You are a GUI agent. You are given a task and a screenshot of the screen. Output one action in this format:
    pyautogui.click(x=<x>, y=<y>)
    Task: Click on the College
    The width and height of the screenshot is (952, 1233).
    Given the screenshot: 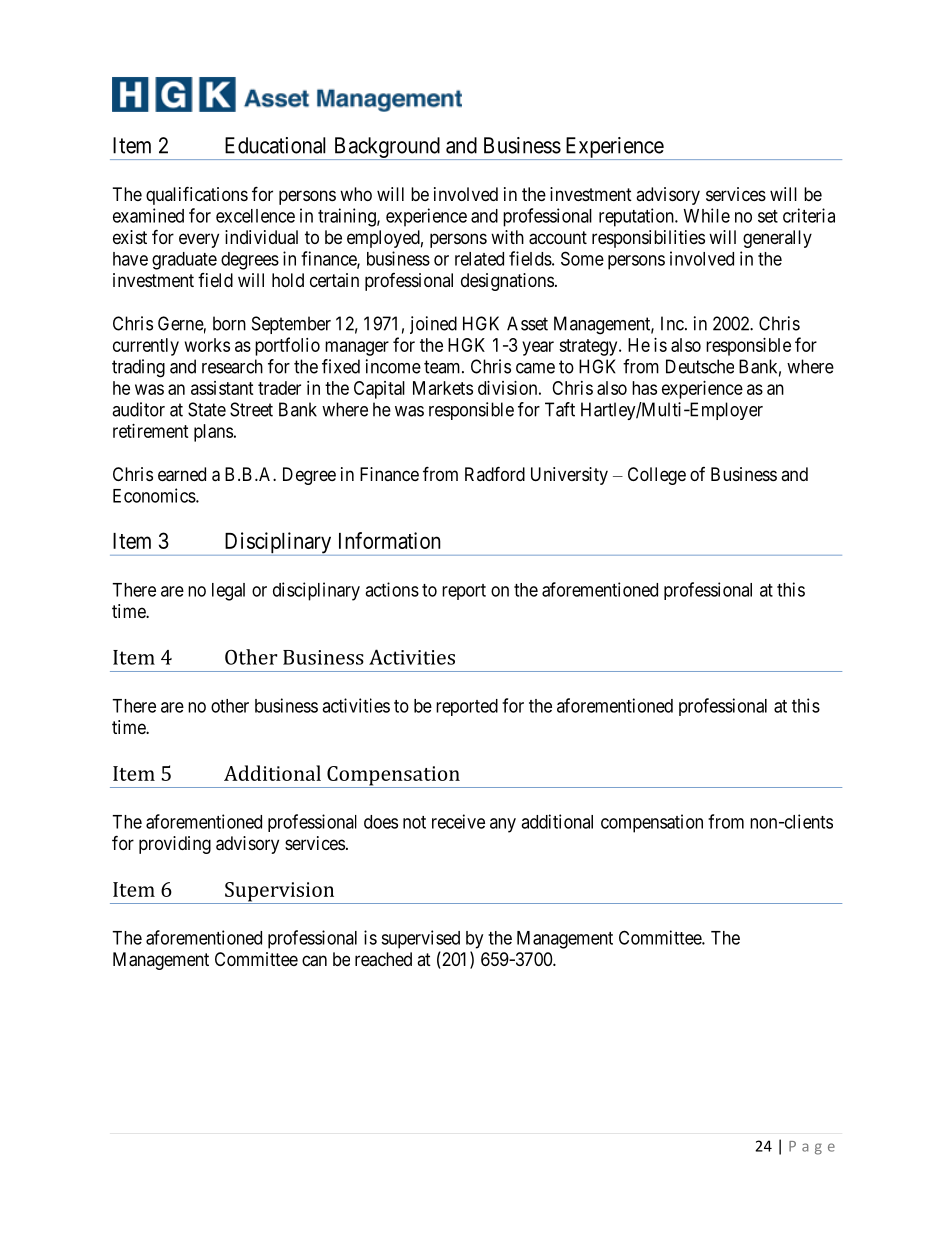 What is the action you would take?
    pyautogui.click(x=657, y=476)
